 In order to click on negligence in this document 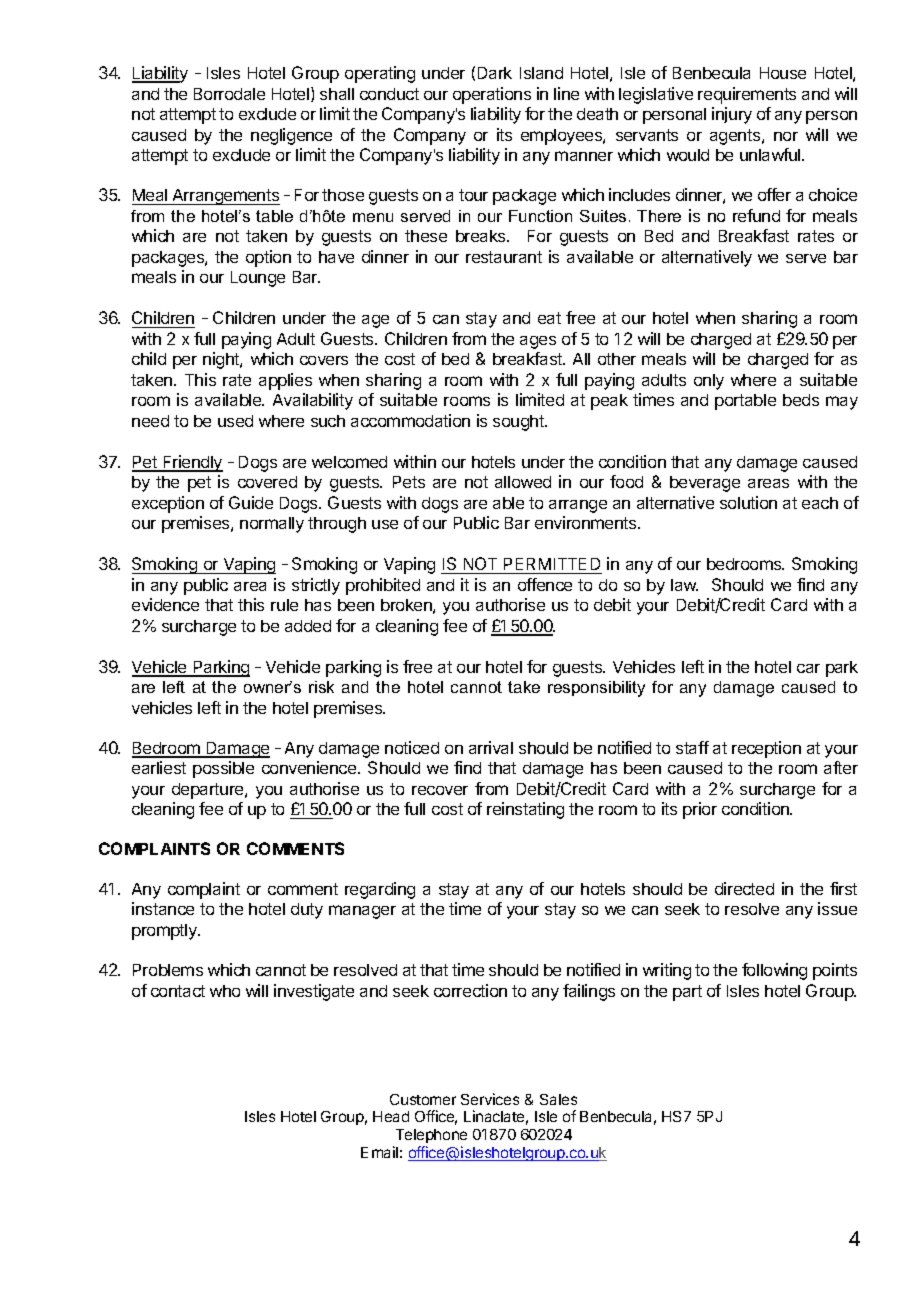, I will do `click(291, 136)`.
